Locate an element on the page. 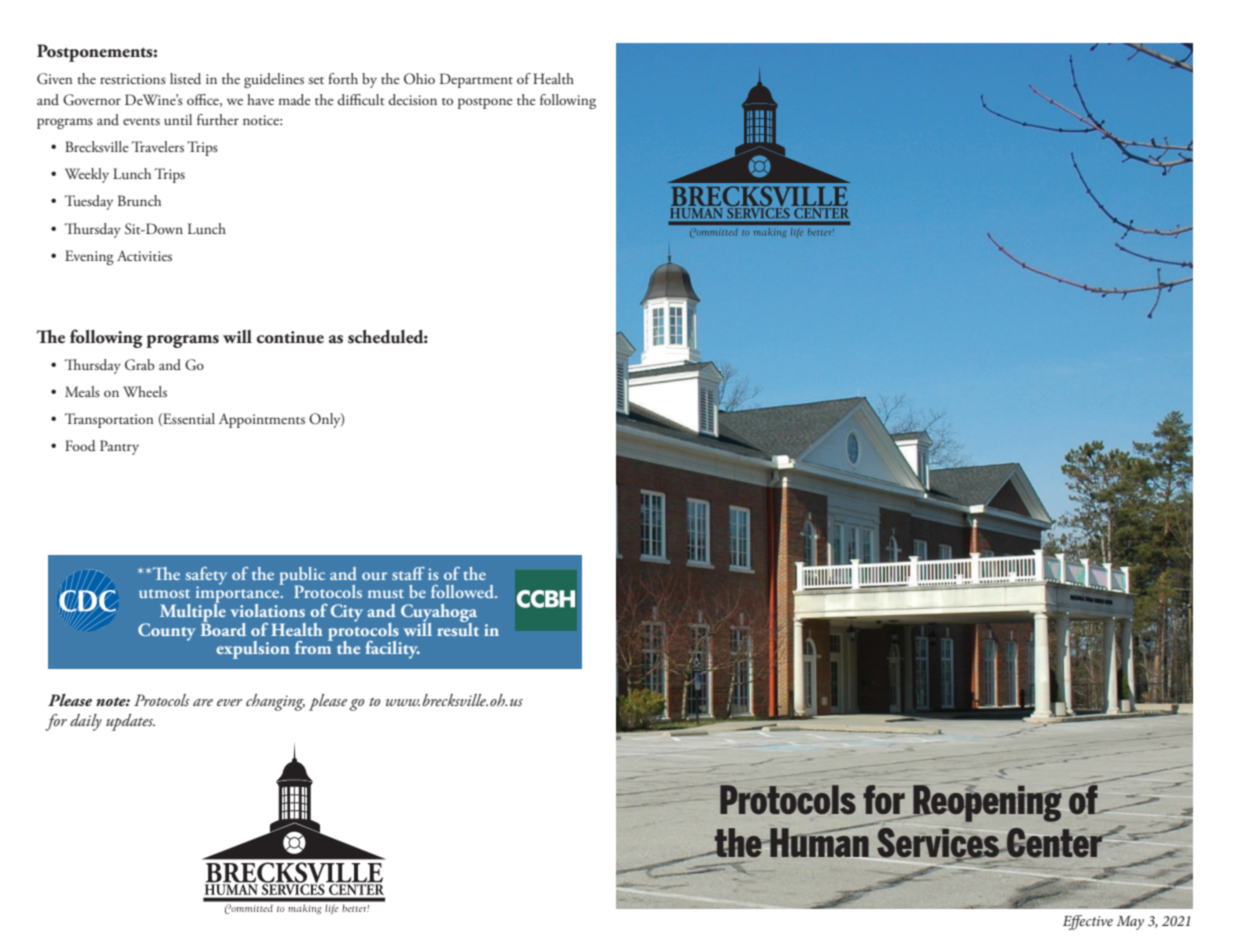 Image resolution: width=1233 pixels, height=952 pixels. until is located at coordinates (178, 119).
